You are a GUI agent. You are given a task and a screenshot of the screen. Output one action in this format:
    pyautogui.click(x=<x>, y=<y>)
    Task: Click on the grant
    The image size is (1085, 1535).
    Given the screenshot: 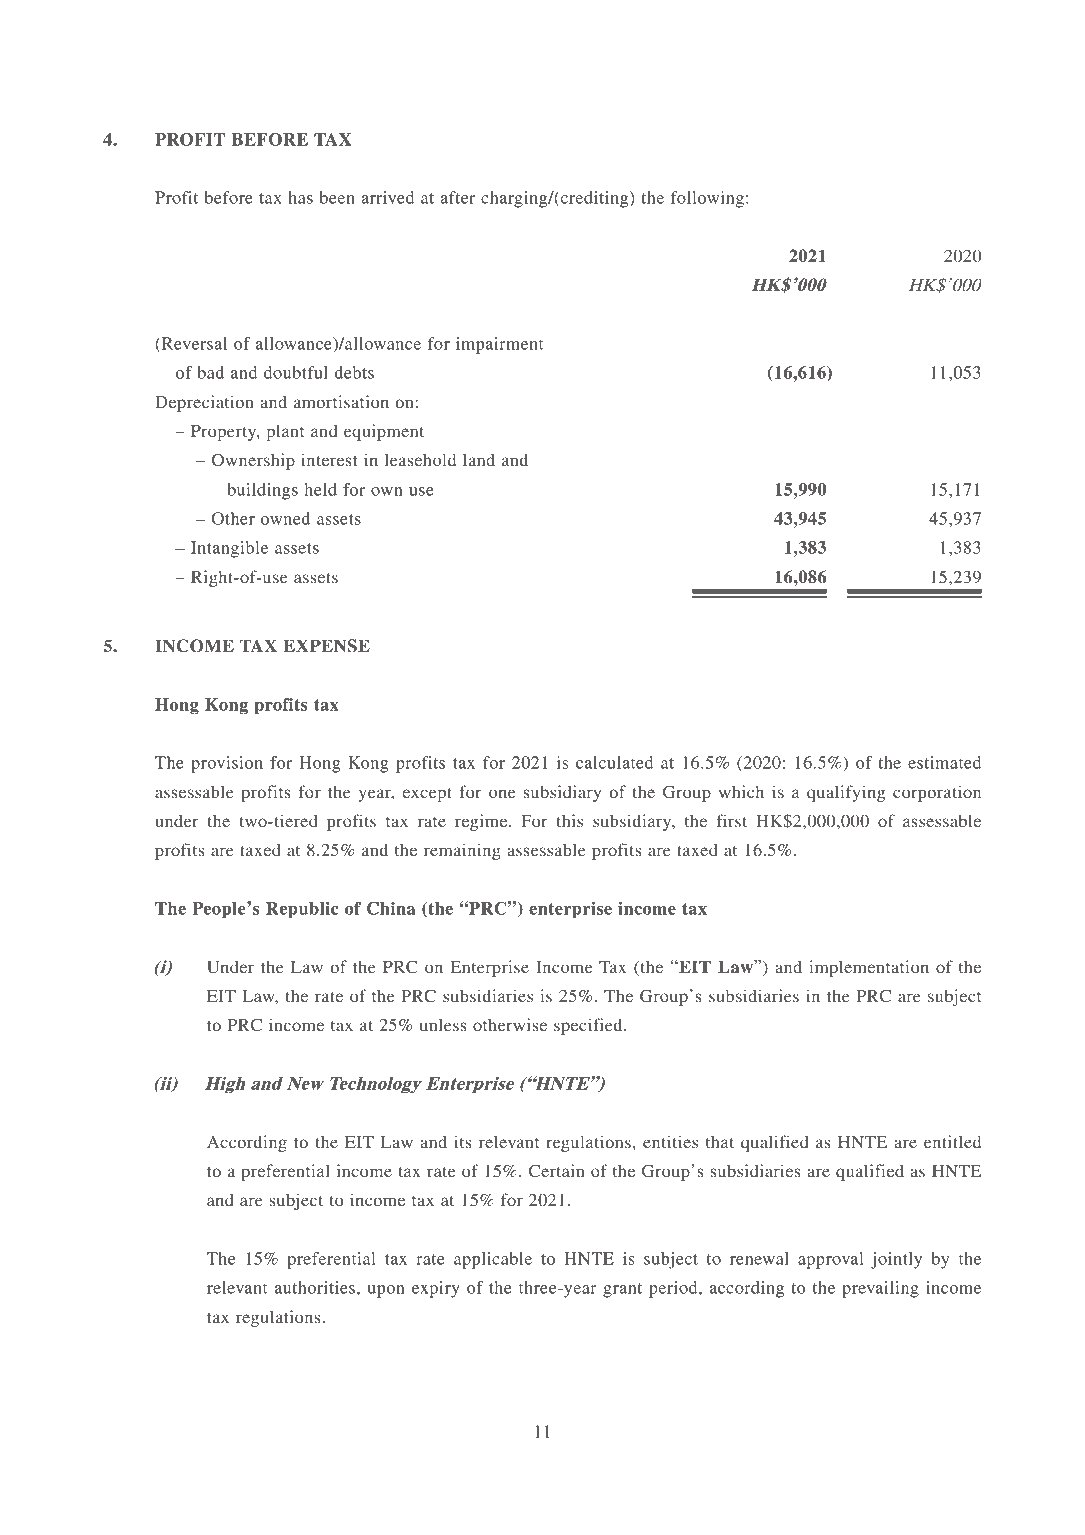 What is the action you would take?
    pyautogui.click(x=622, y=1290)
